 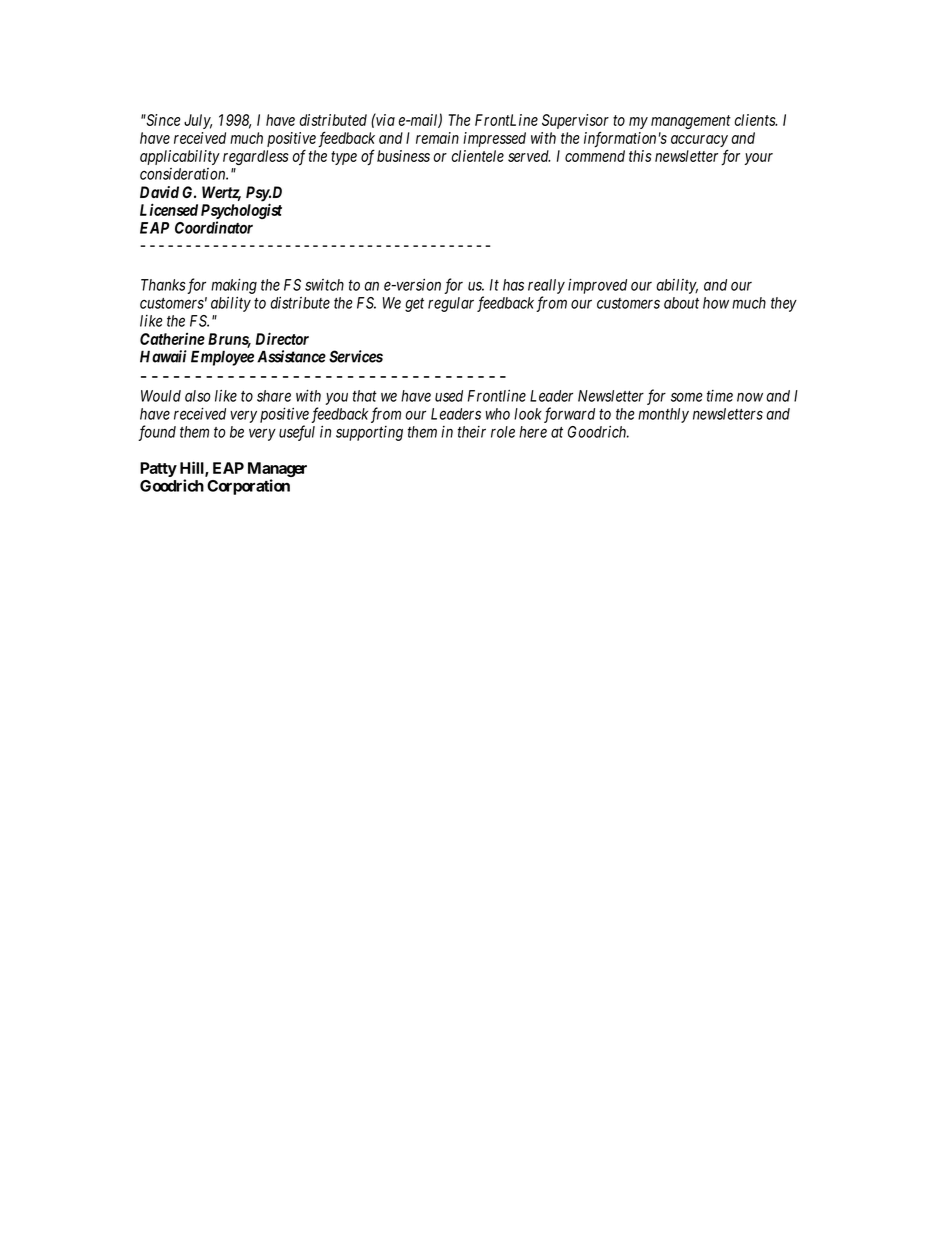 What do you see at coordinates (248, 487) in the image?
I see `Corporation` at bounding box center [248, 487].
